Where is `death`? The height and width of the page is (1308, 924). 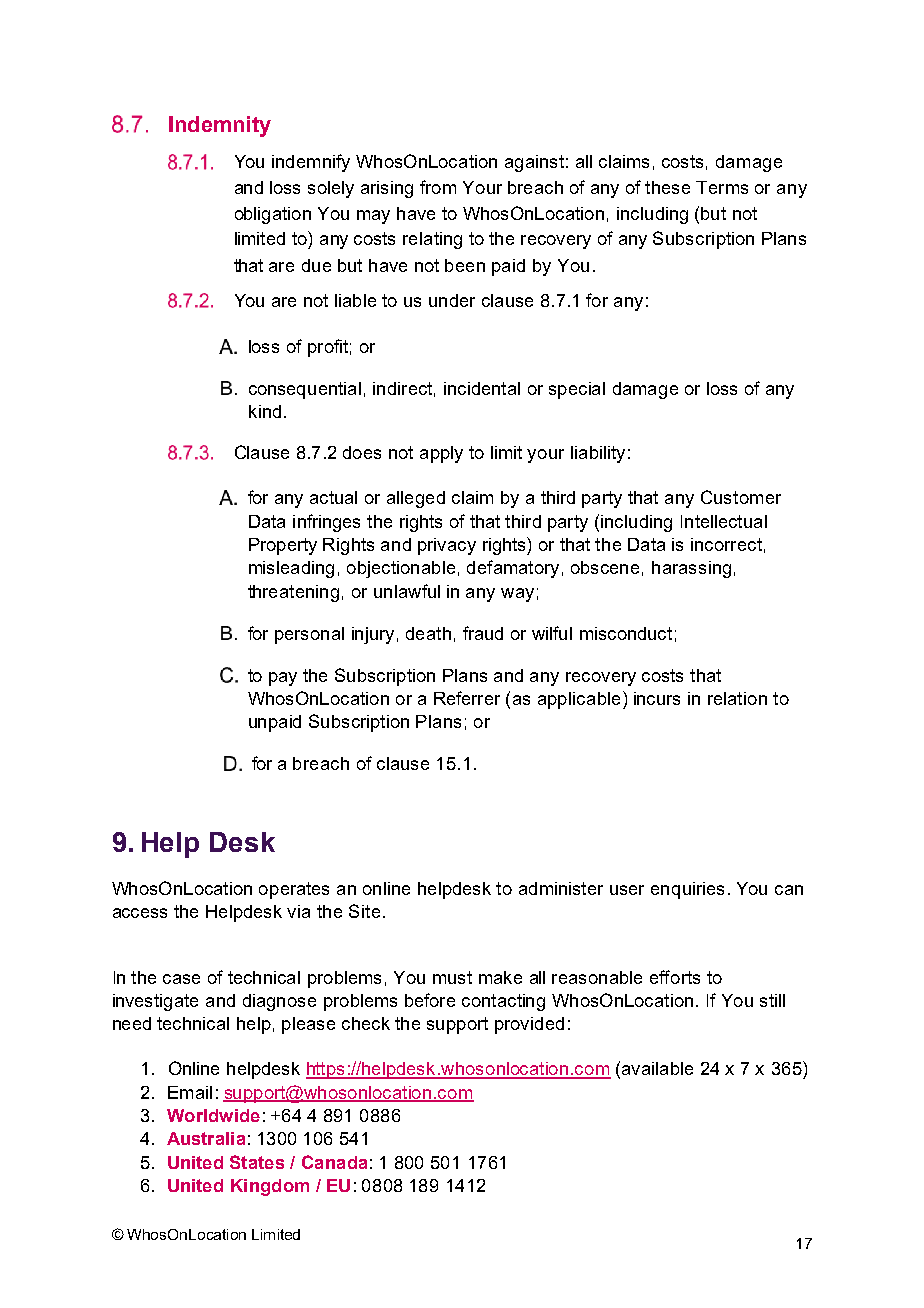
death is located at coordinates (428, 633).
